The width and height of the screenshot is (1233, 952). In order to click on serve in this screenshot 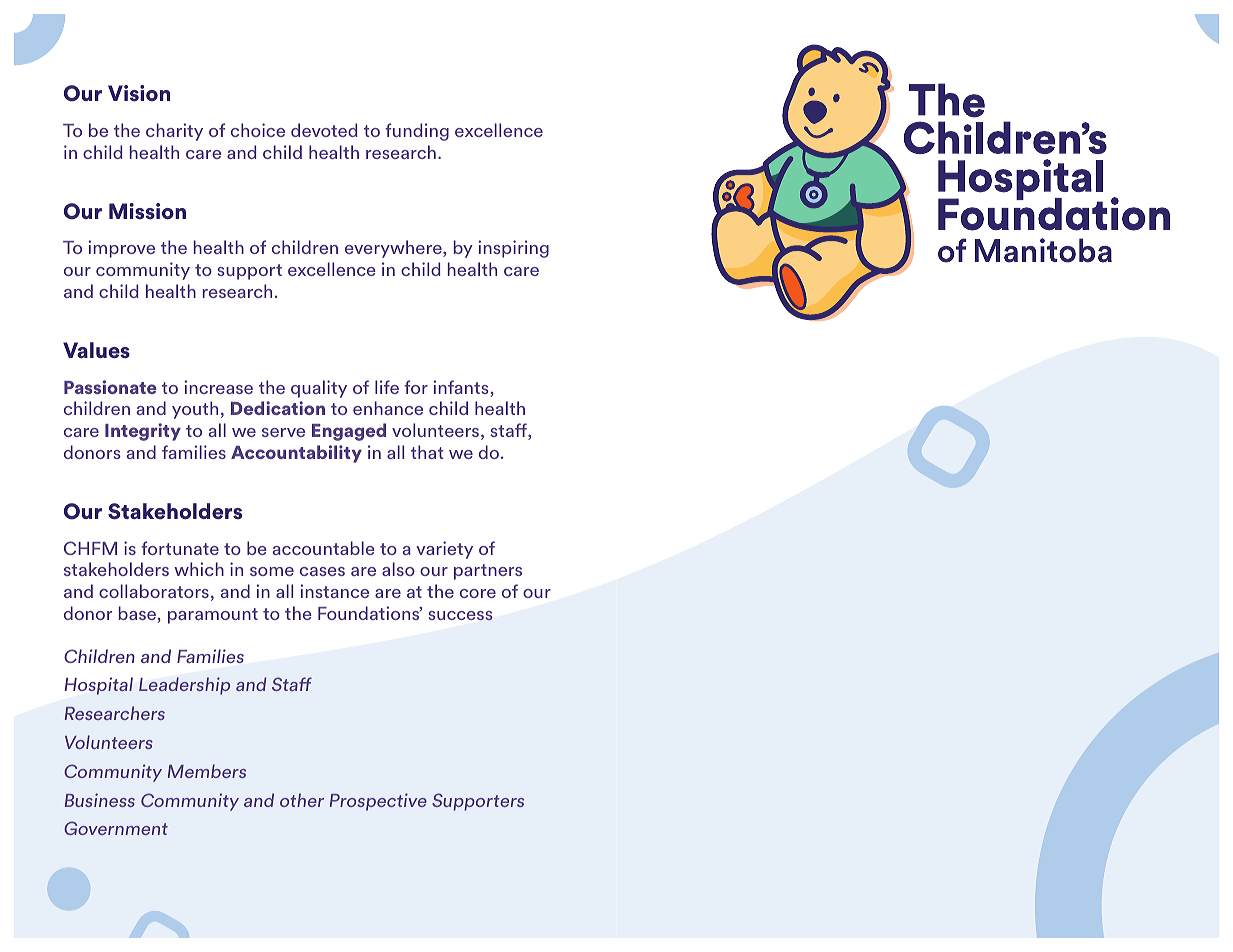, I will do `click(283, 432)`.
